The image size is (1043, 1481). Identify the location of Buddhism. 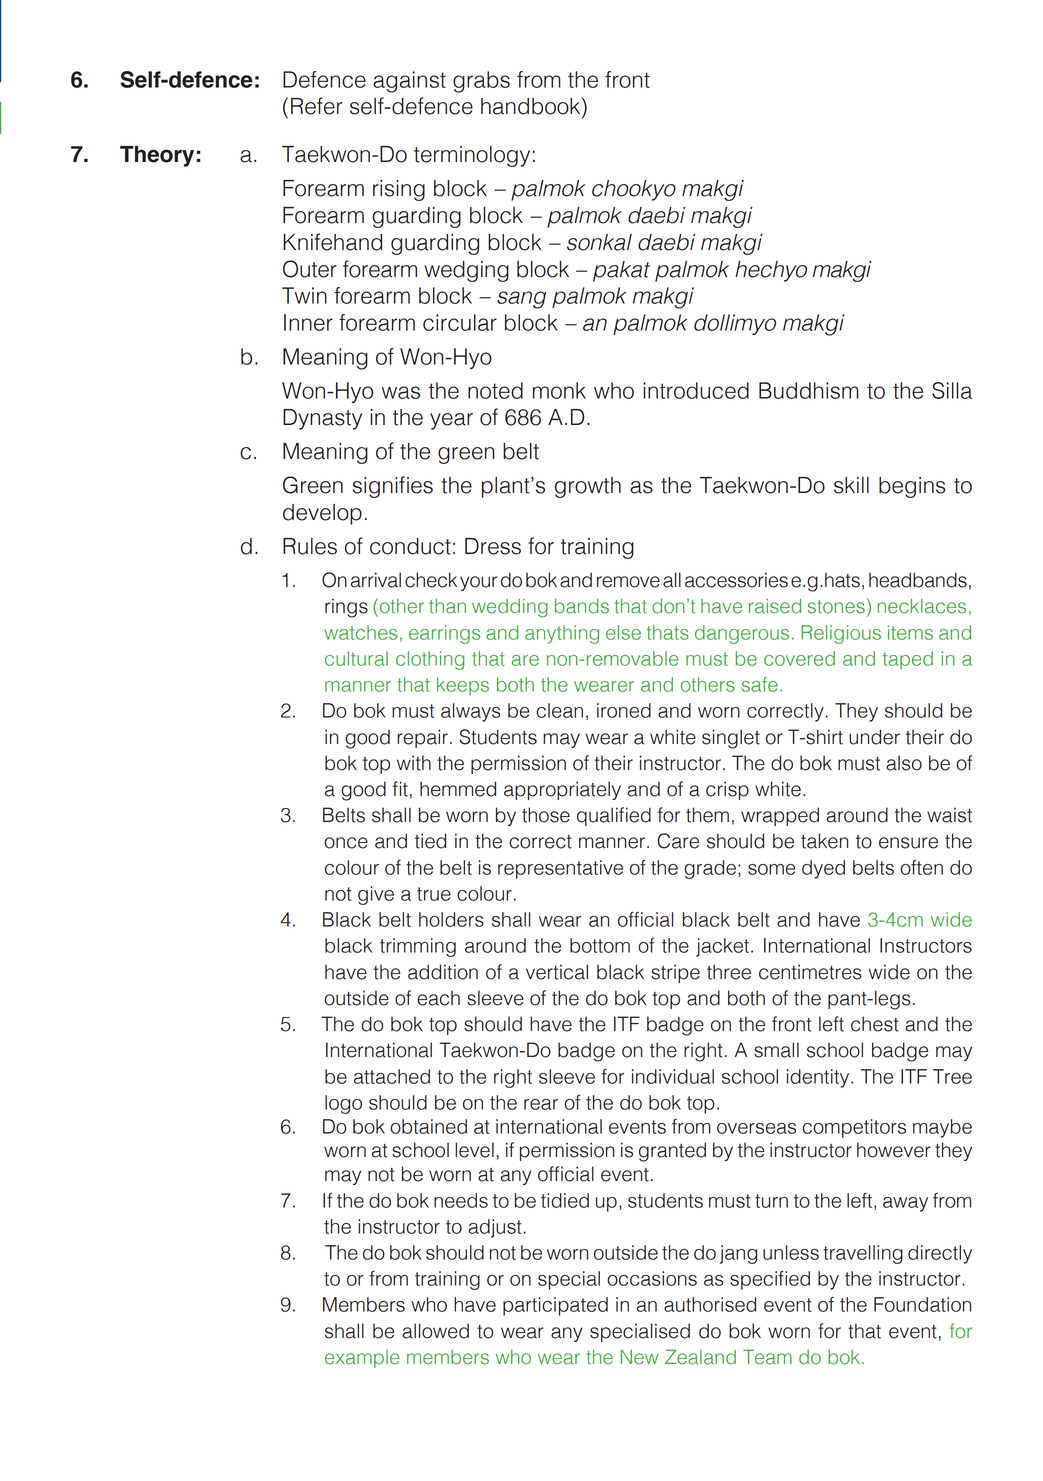
(809, 390).
